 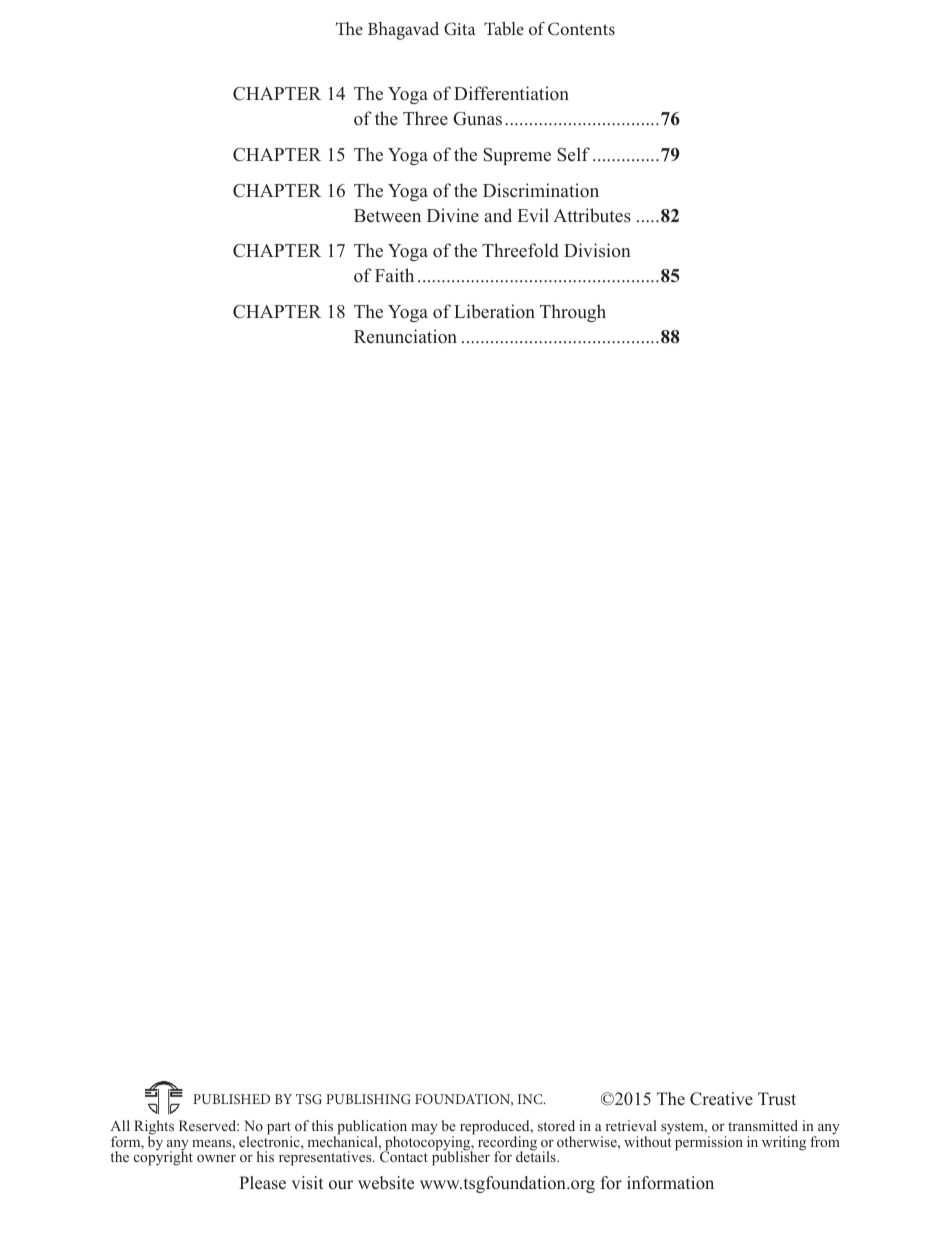 What do you see at coordinates (231, 1099) in the page?
I see `PUBLISHED` at bounding box center [231, 1099].
